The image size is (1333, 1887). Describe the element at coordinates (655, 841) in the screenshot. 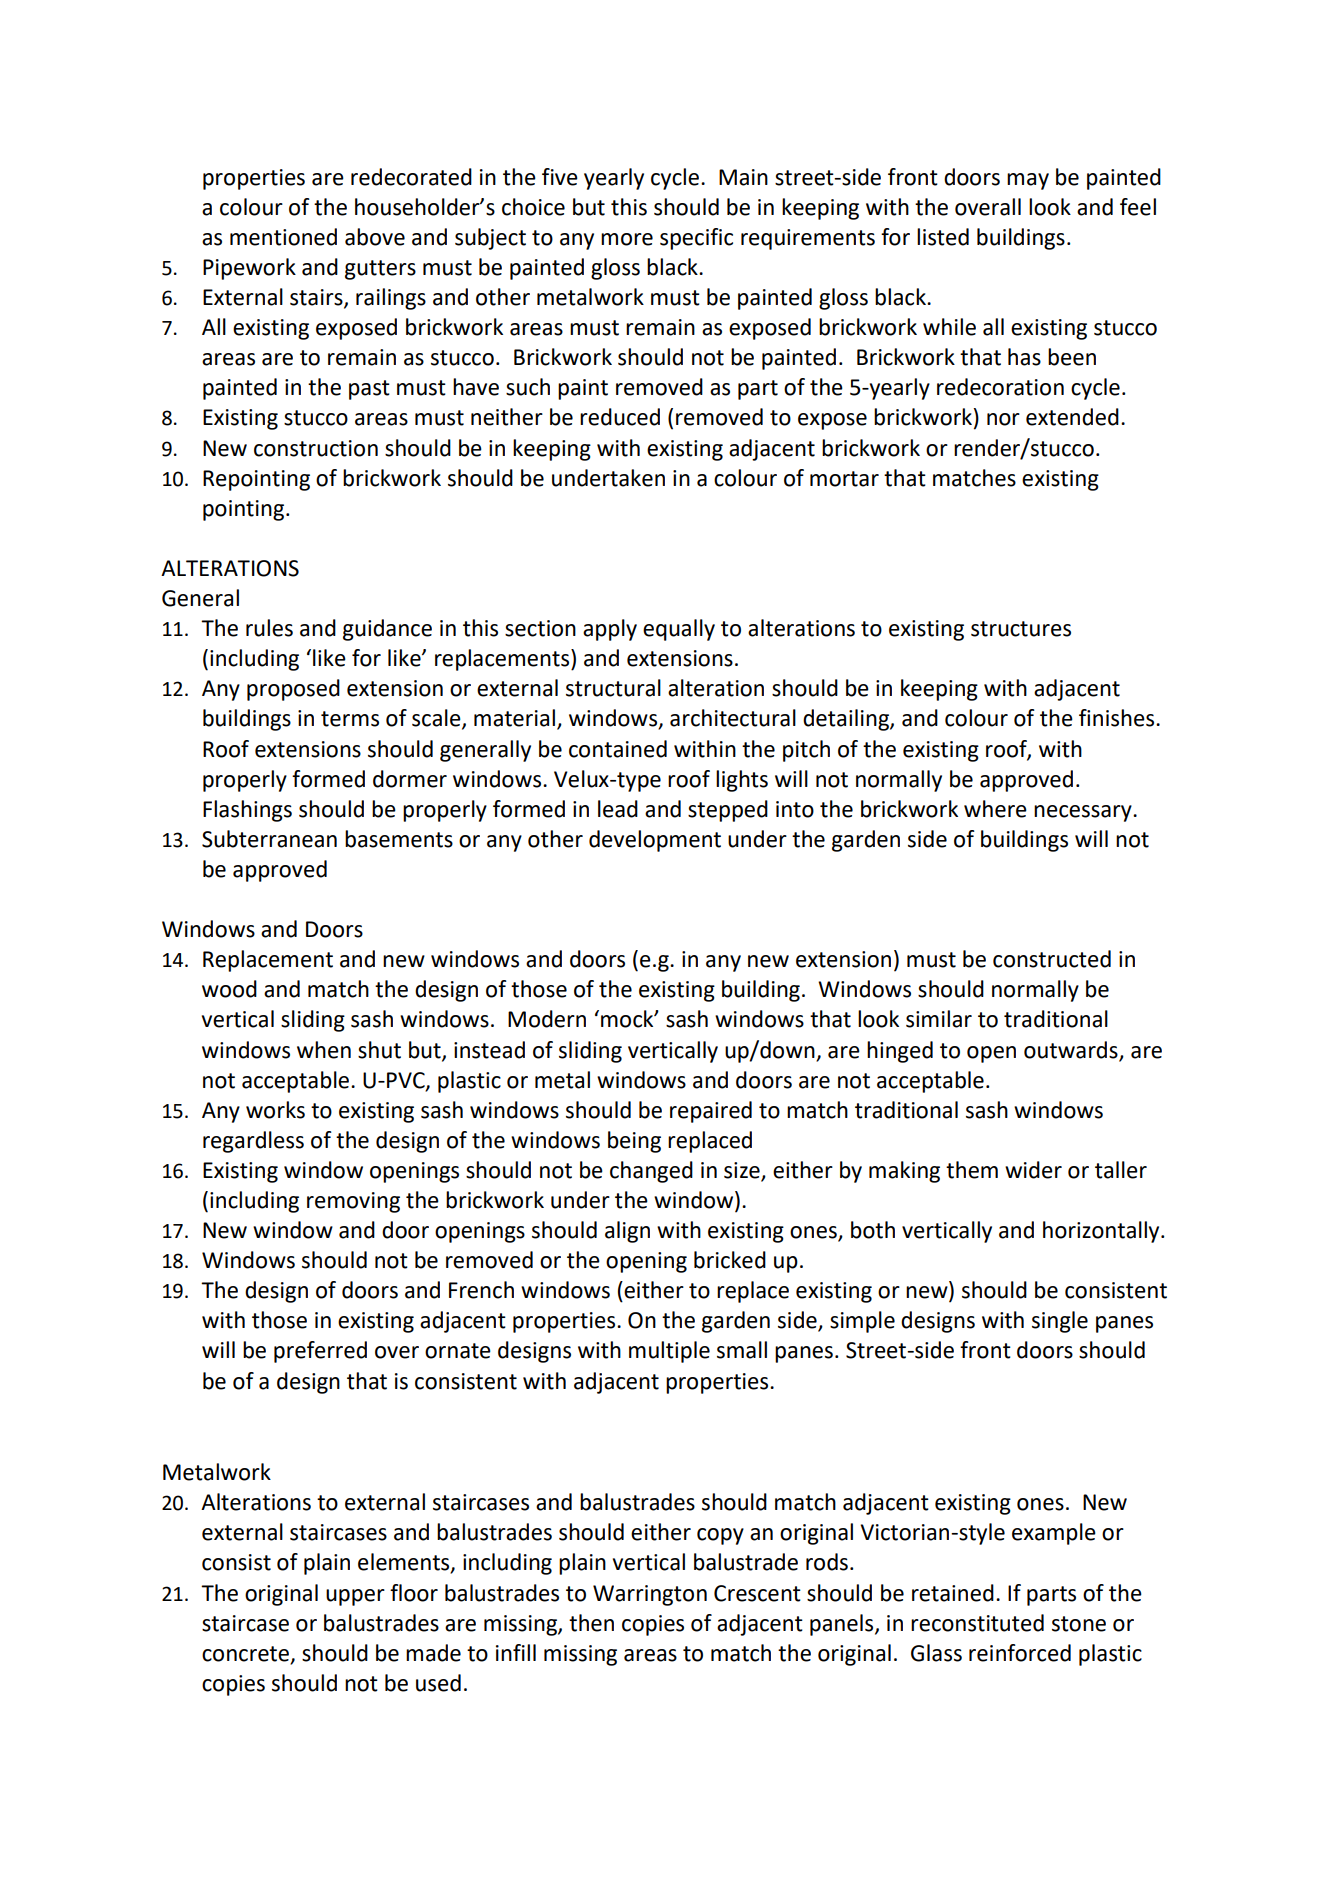

I see `development` at that location.
